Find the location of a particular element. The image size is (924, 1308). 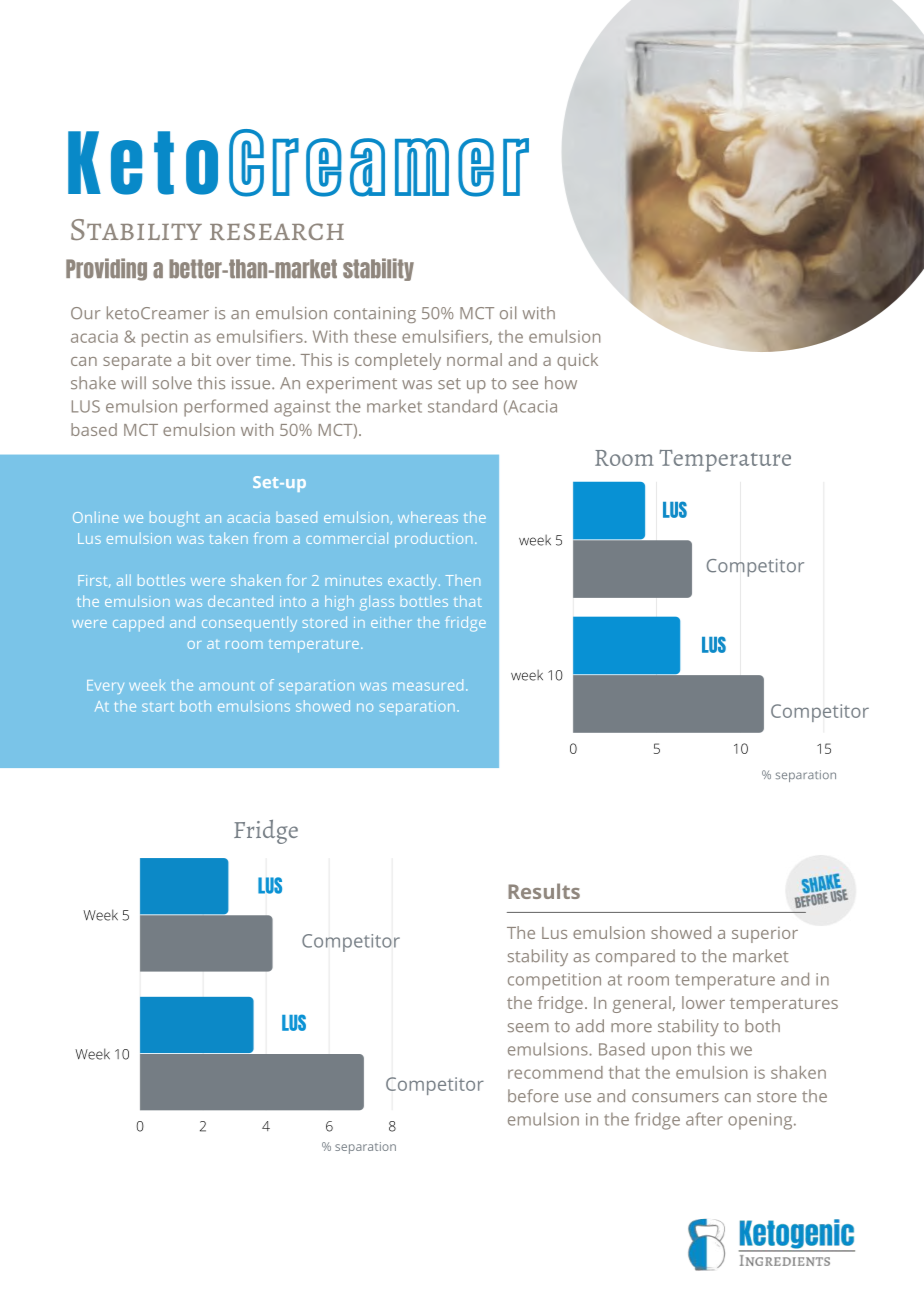

Providing is located at coordinates (106, 269).
